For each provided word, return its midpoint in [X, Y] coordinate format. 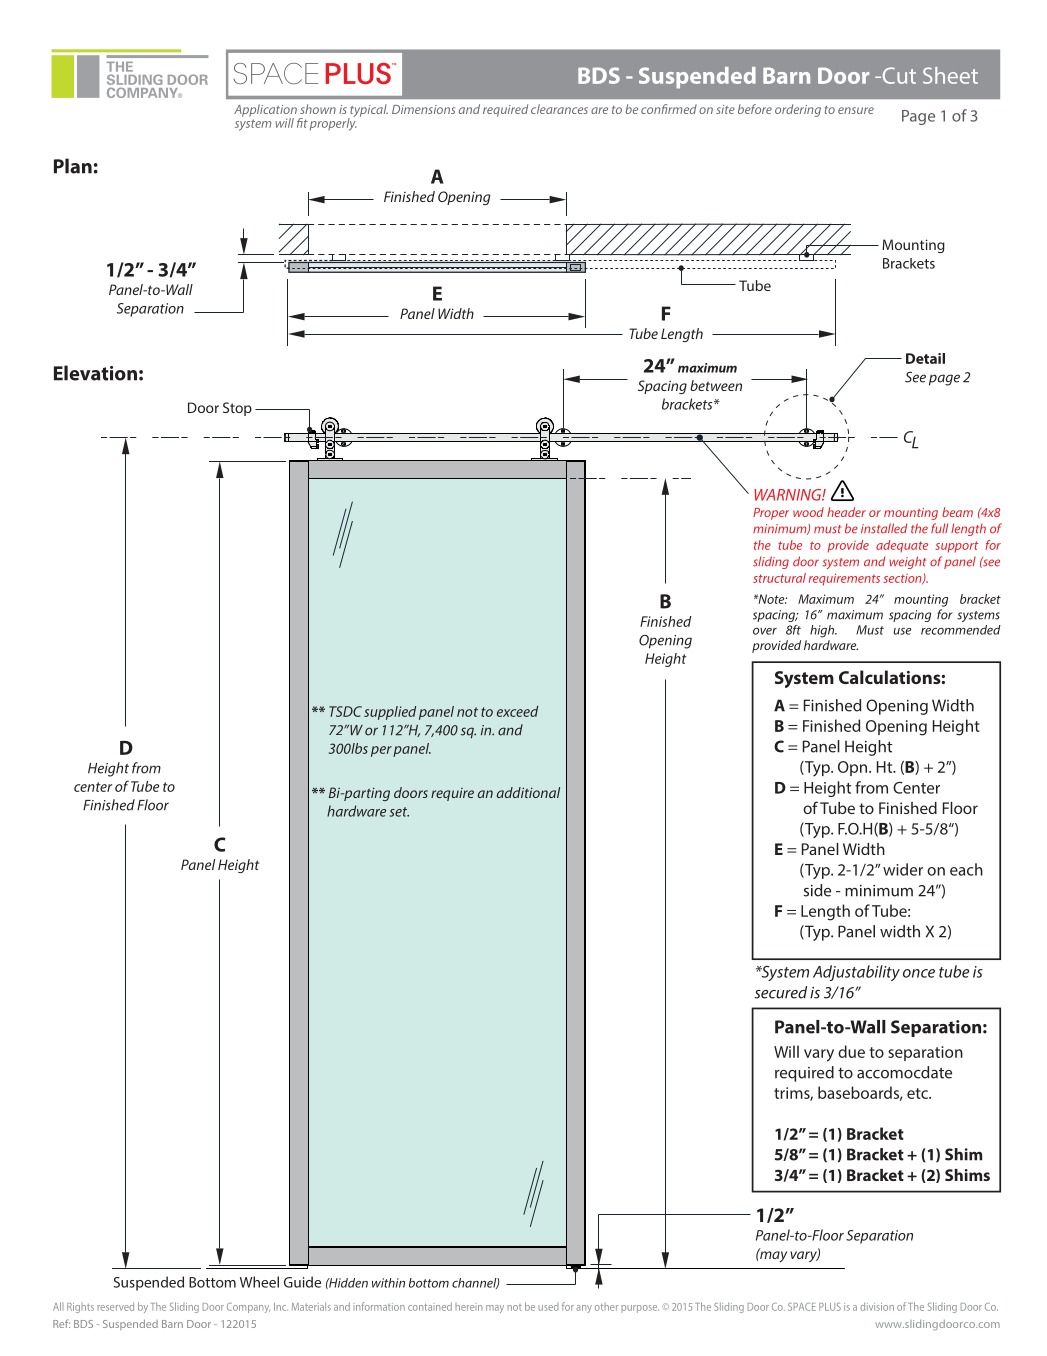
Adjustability [856, 973]
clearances [559, 109]
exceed [517, 711]
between [716, 385]
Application [265, 111]
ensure [856, 110]
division [877, 1306]
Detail [925, 358]
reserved [115, 1306]
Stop [237, 409]
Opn [854, 768]
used [548, 1307]
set [399, 812]
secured [781, 992]
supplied [390, 713]
